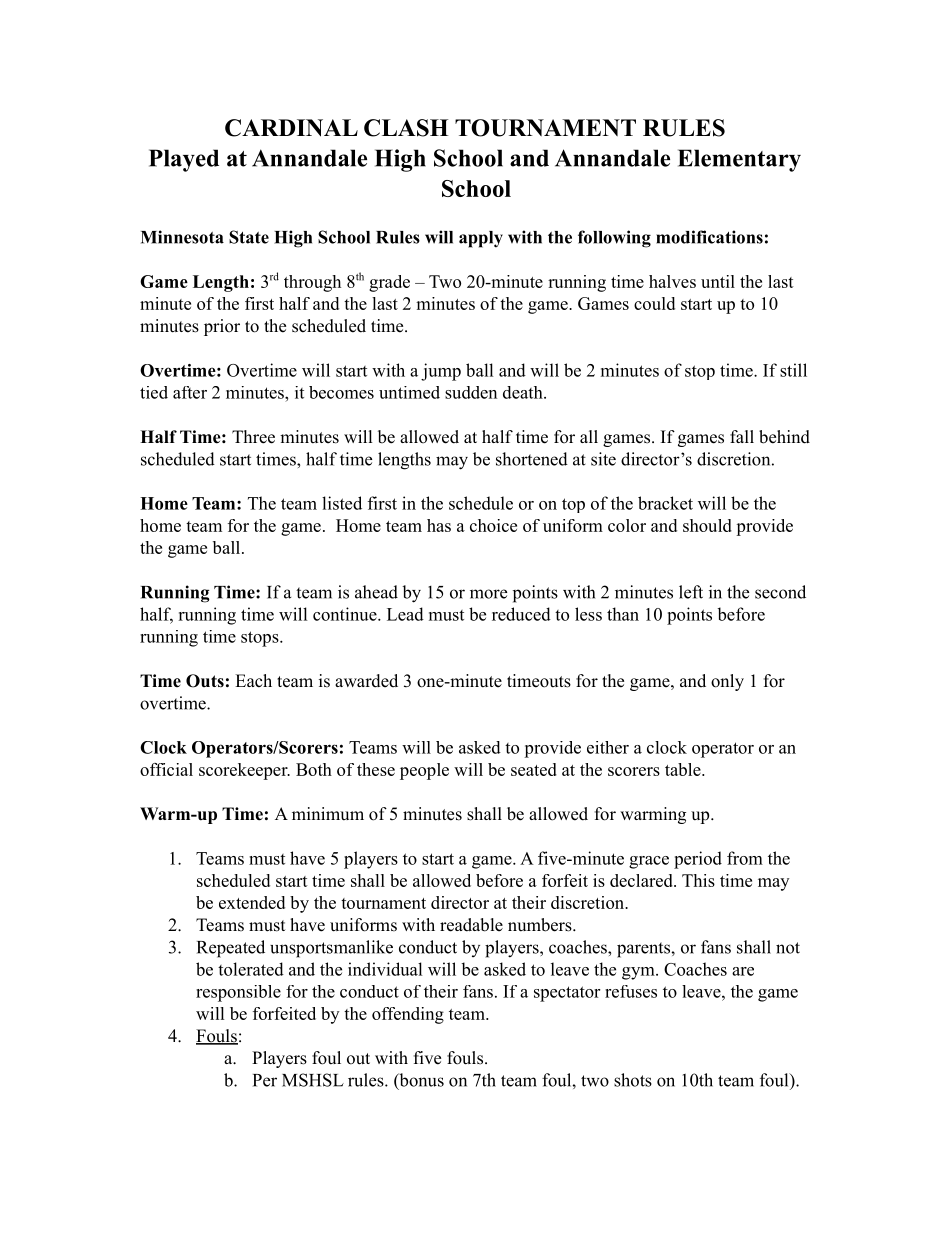 This screenshot has width=952, height=1233. Describe the element at coordinates (184, 160) in the screenshot. I see `Played` at that location.
